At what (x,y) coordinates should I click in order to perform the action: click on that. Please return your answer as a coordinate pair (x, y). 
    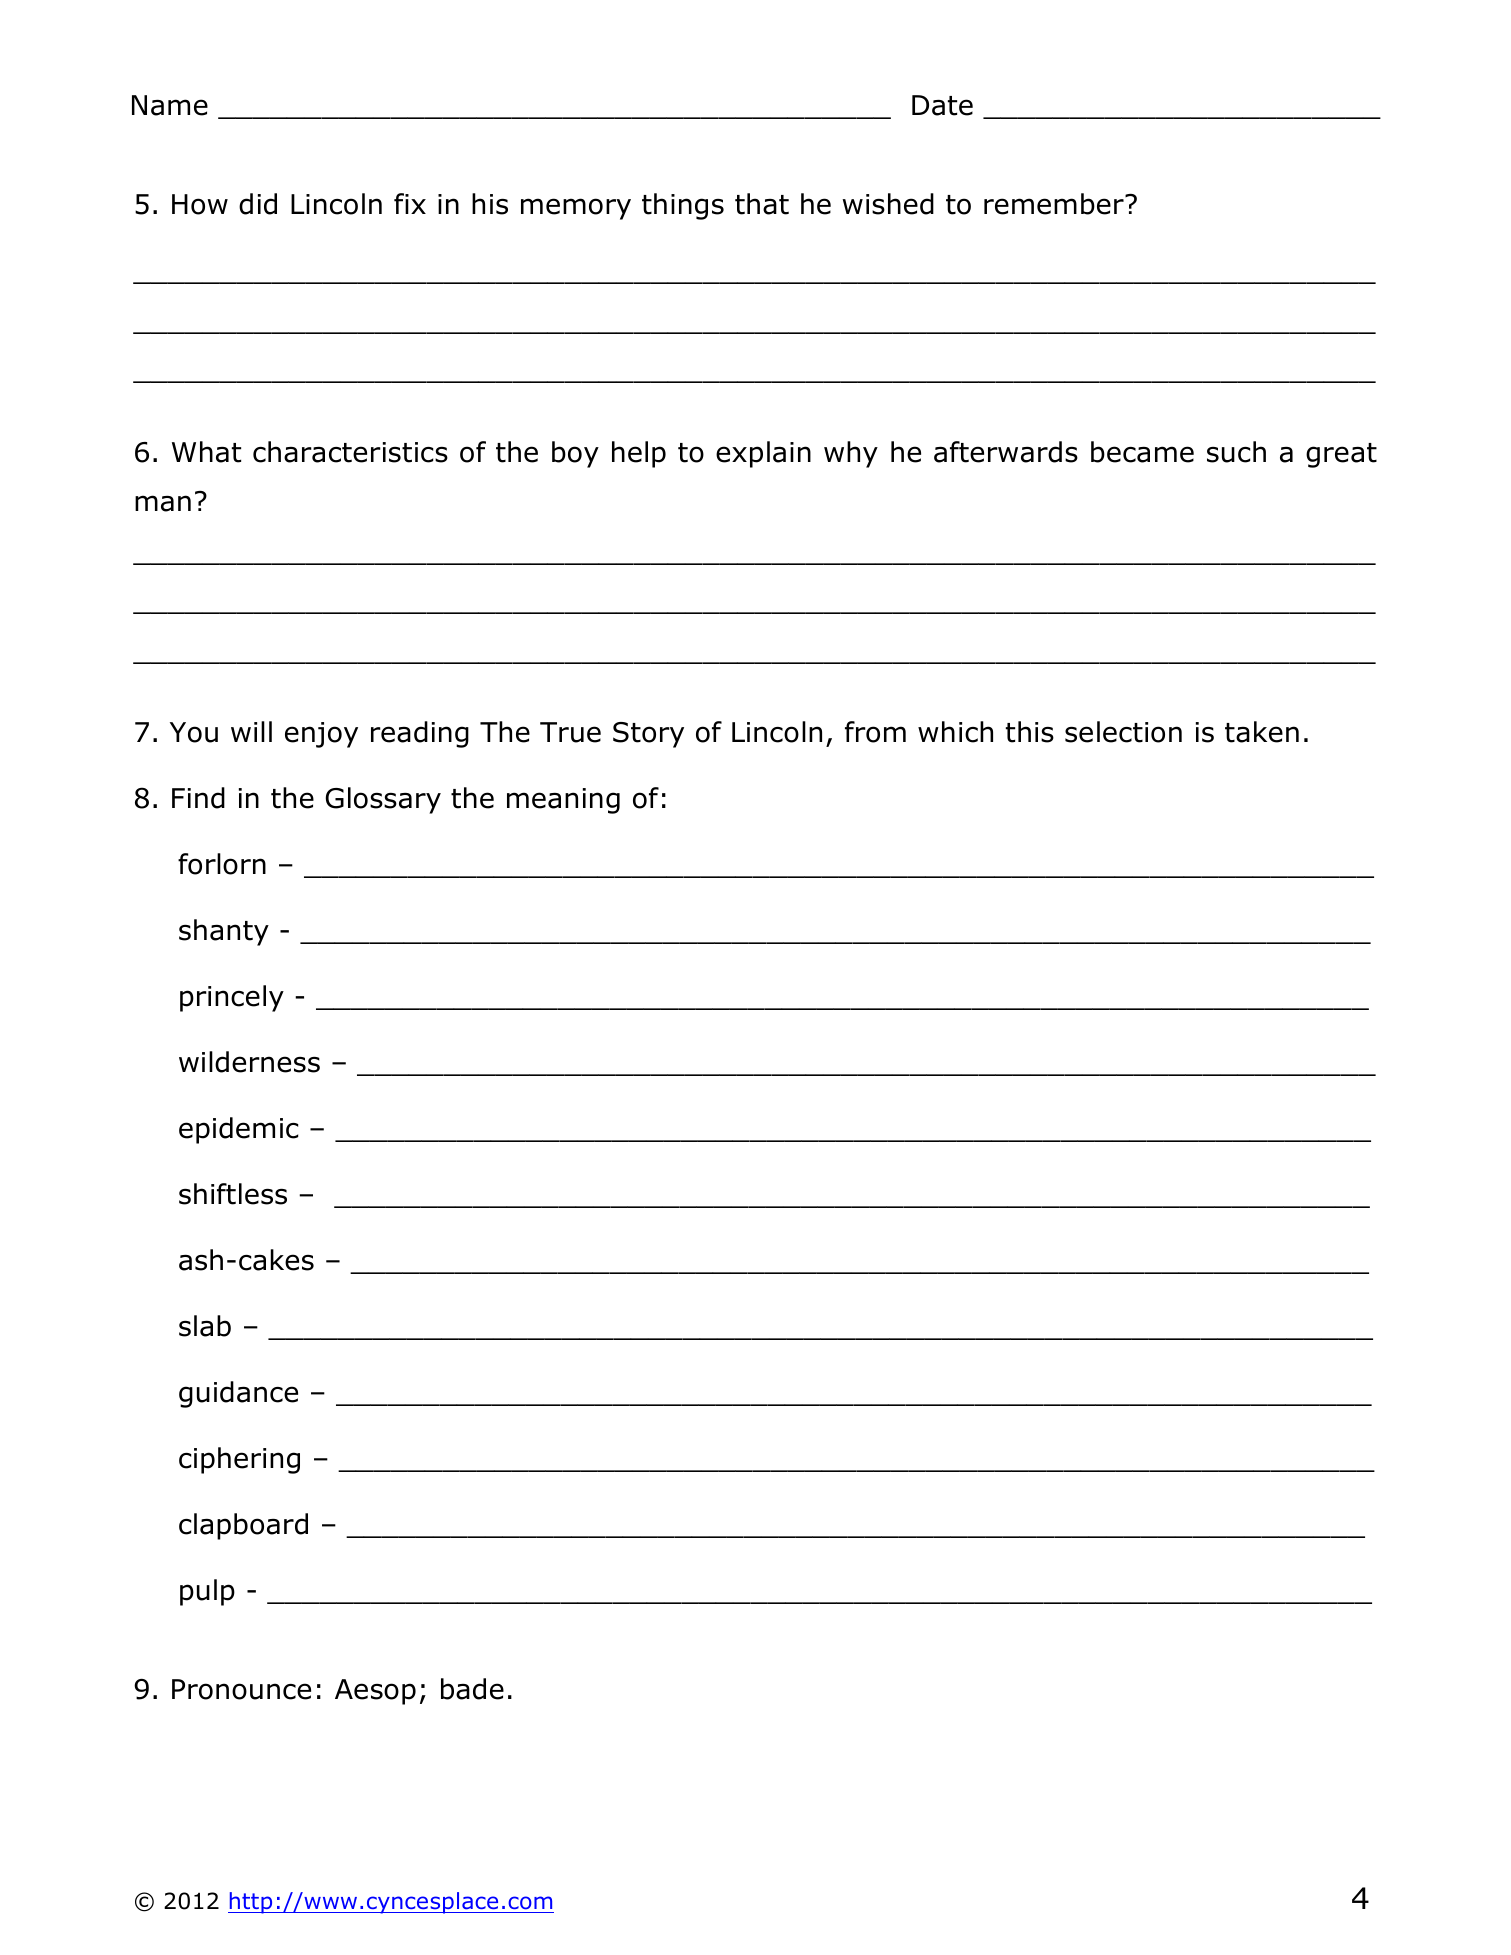
    Looking at the image, I should click on (762, 204).
